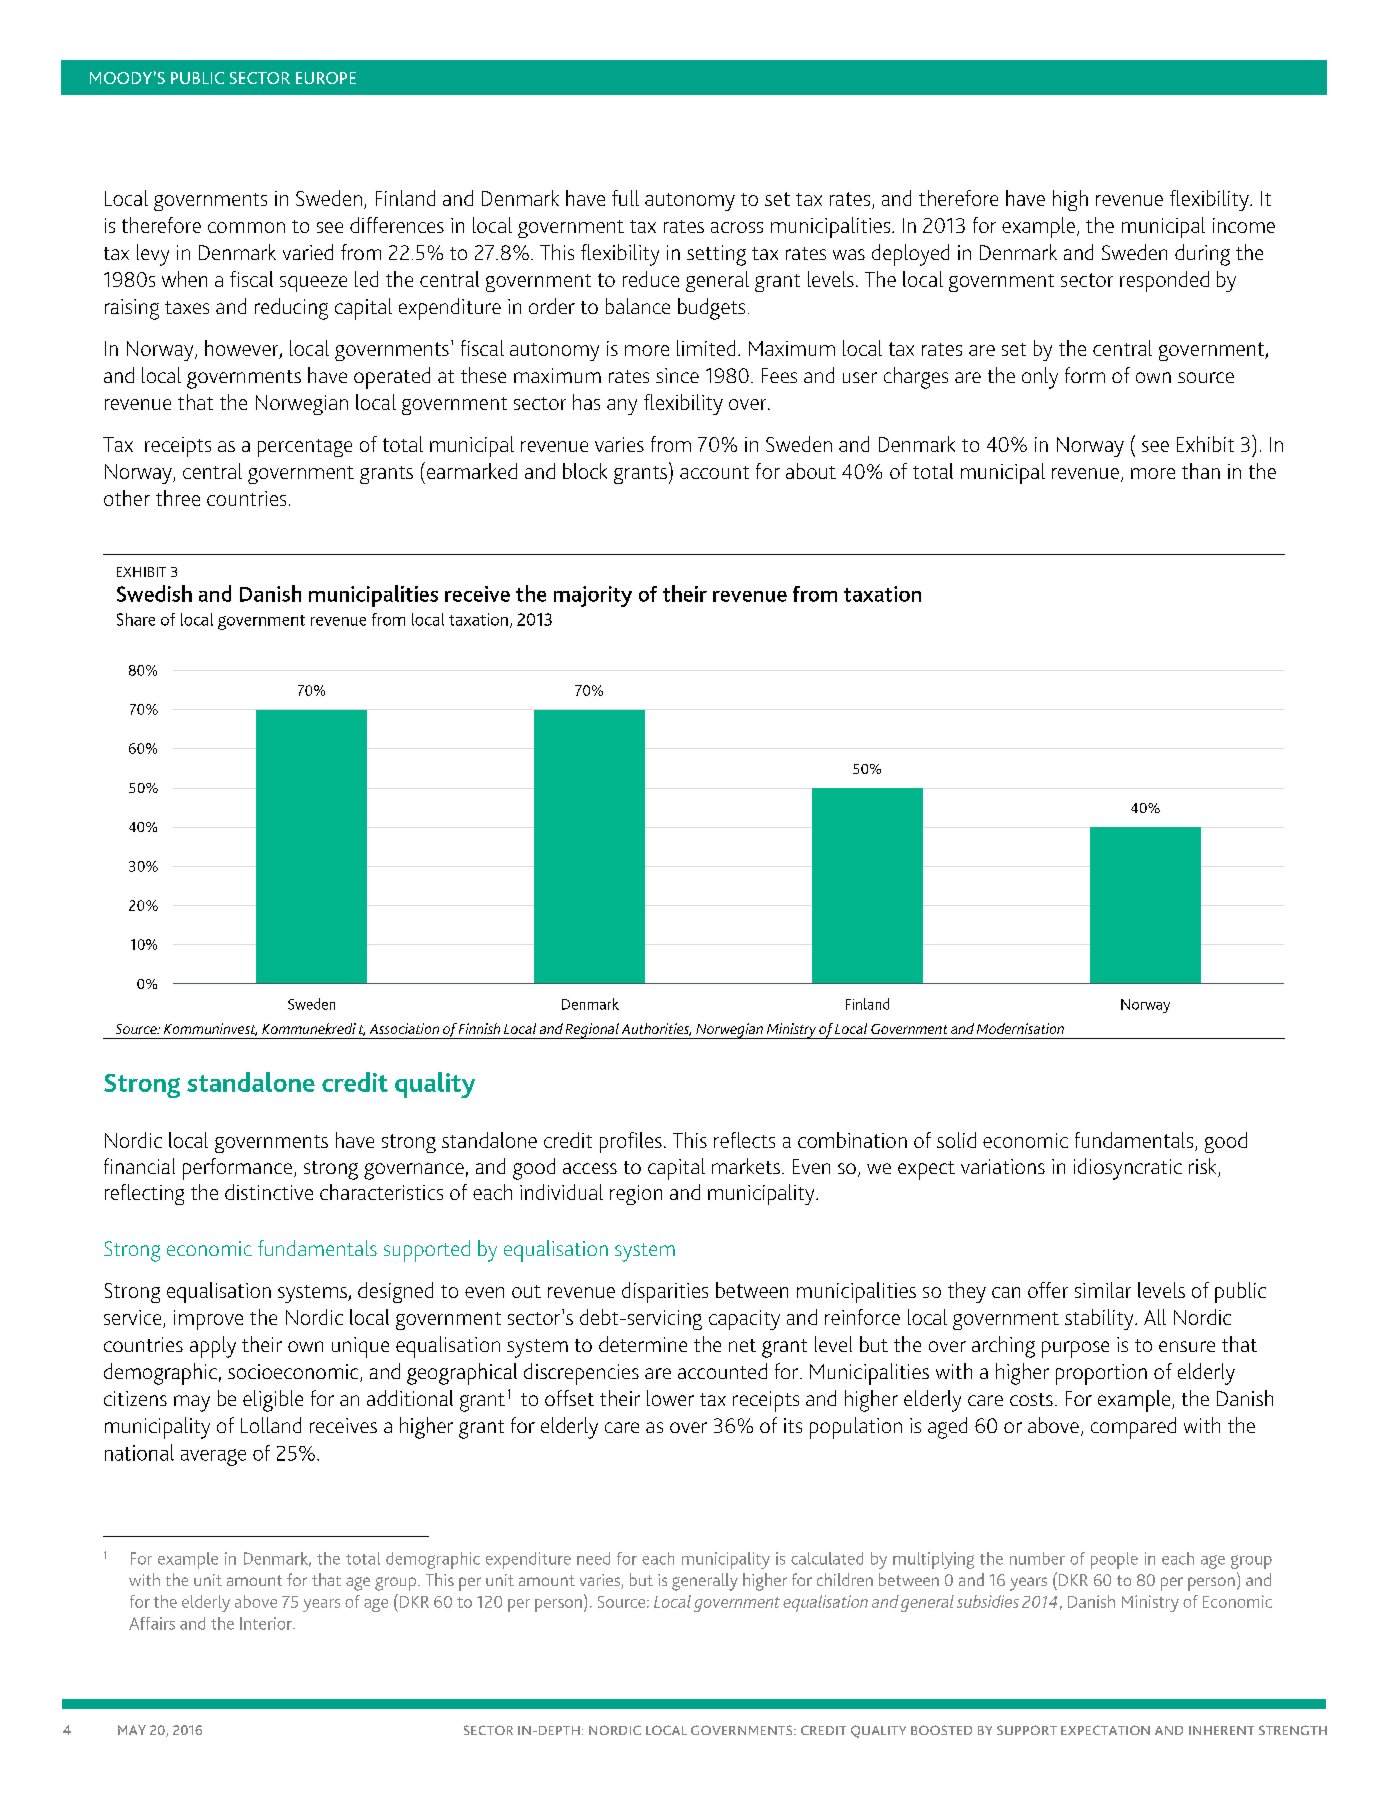 The image size is (1388, 1796). Describe the element at coordinates (1244, 225) in the screenshot. I see `income` at that location.
